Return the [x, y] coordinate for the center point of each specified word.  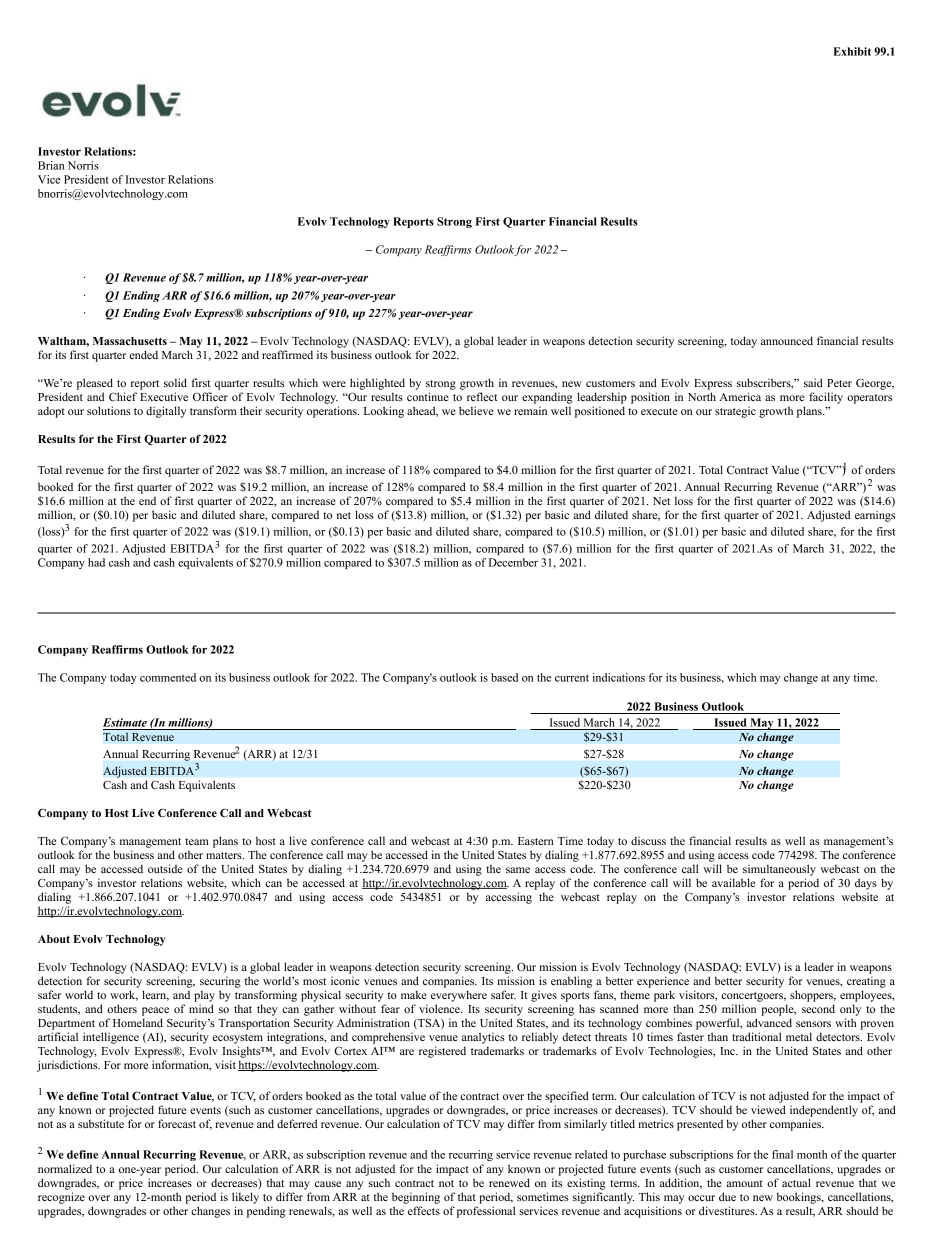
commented [168, 677]
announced [787, 340]
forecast [177, 1123]
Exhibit [852, 51]
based [504, 677]
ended [143, 354]
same [518, 870]
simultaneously [779, 870]
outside [165, 868]
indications [618, 677]
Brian [51, 165]
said [813, 382]
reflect [482, 396]
